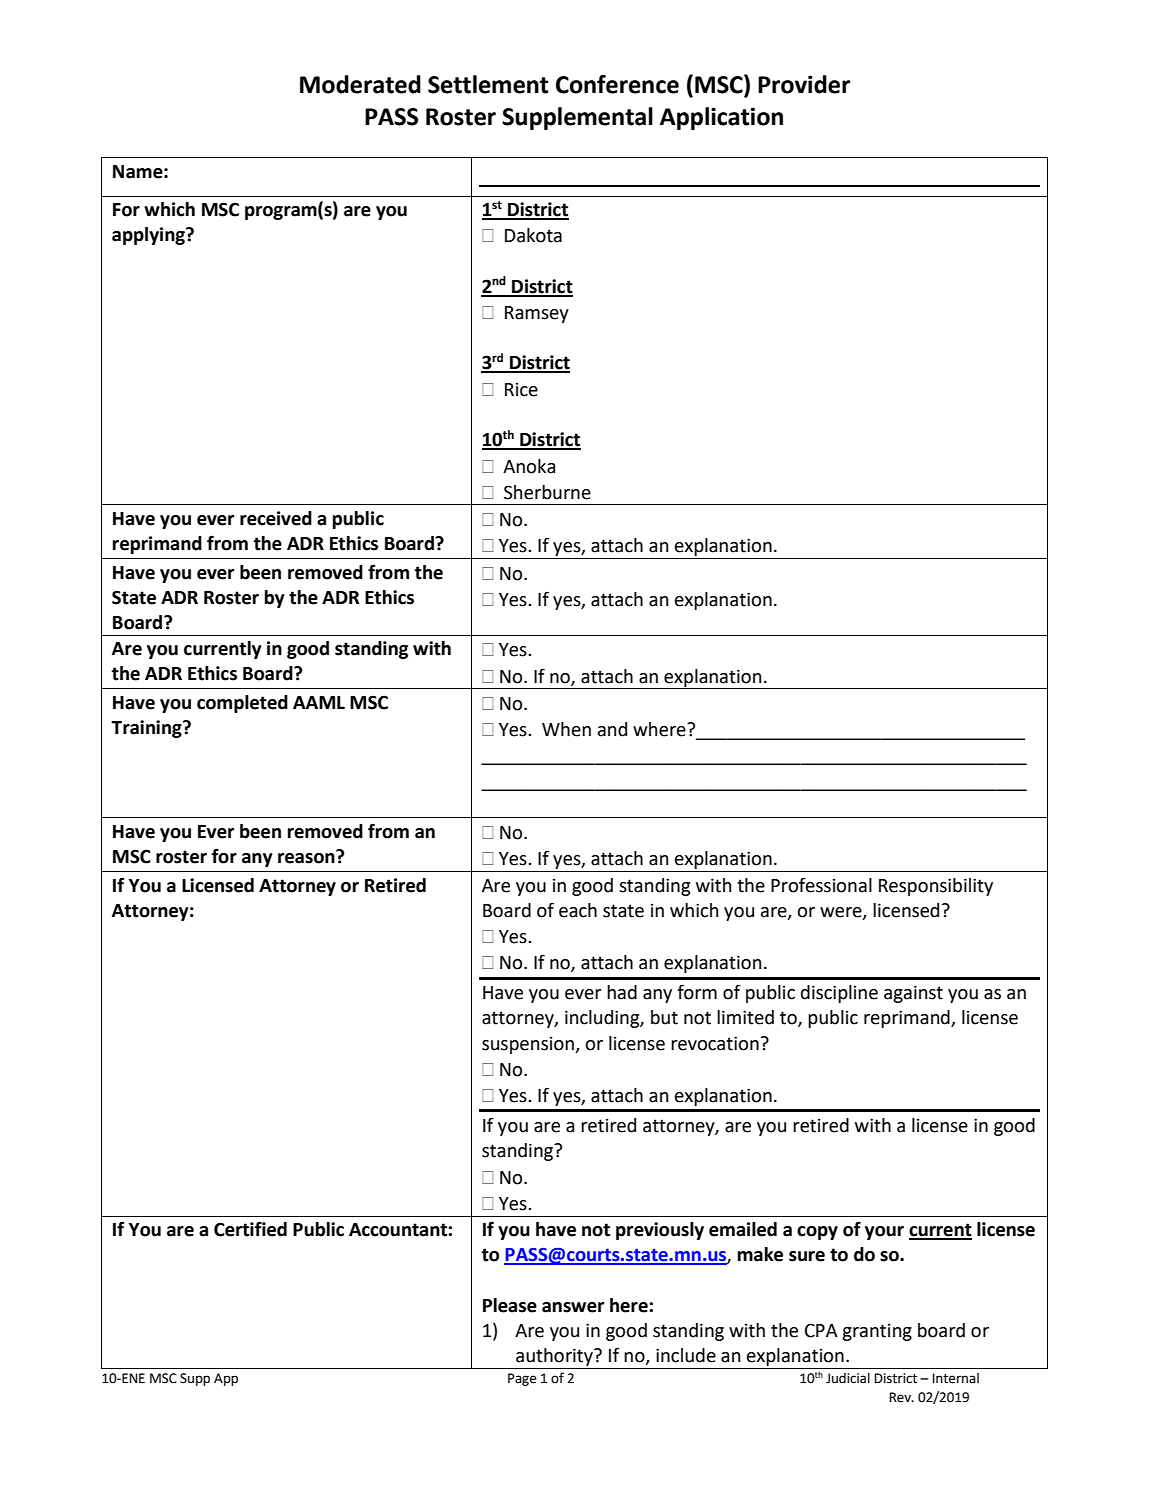 The image size is (1149, 1487). Describe the element at coordinates (242, 704) in the screenshot. I see `completed` at that location.
